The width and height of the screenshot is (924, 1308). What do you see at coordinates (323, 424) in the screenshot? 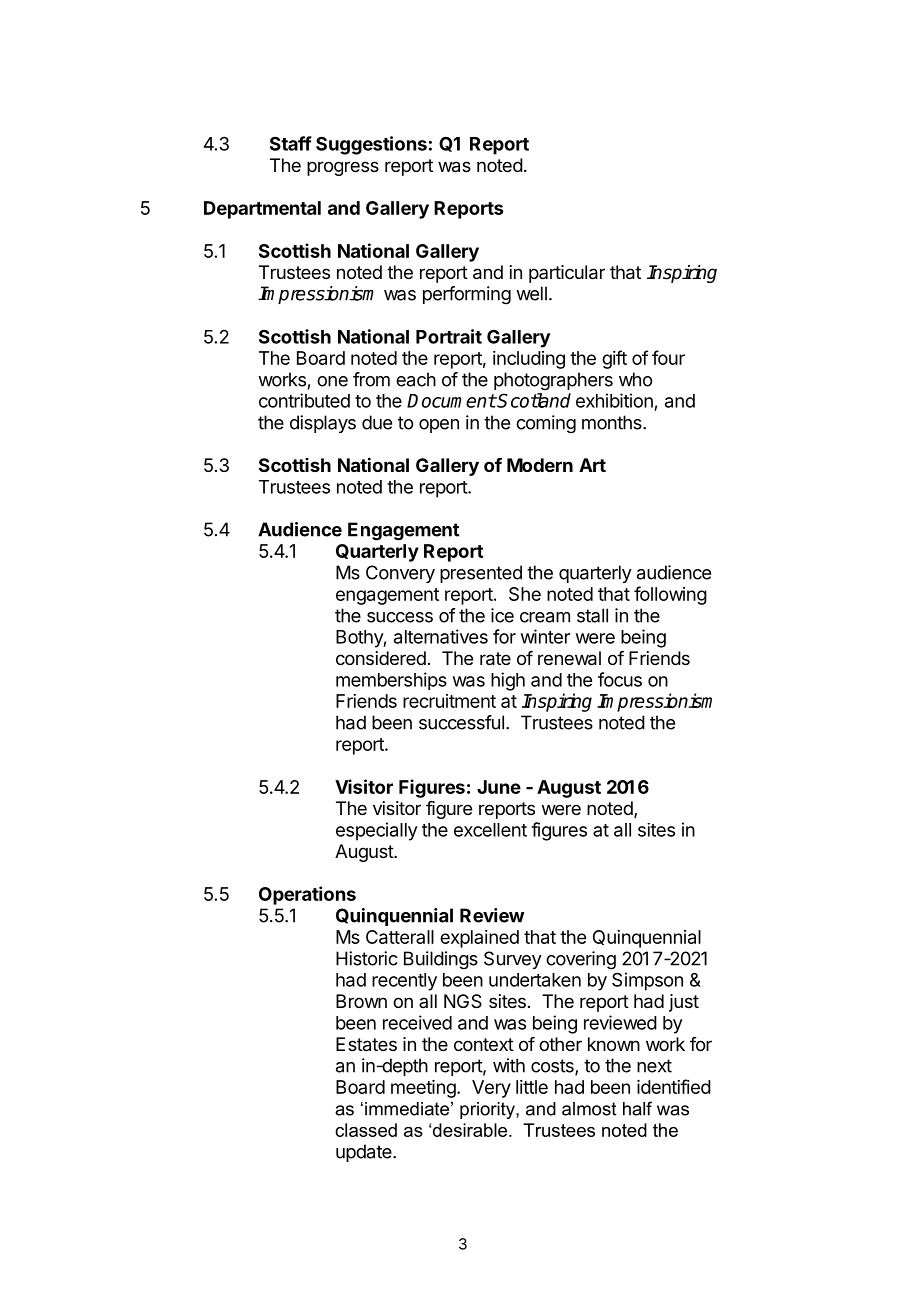
I see `displays` at bounding box center [323, 424].
